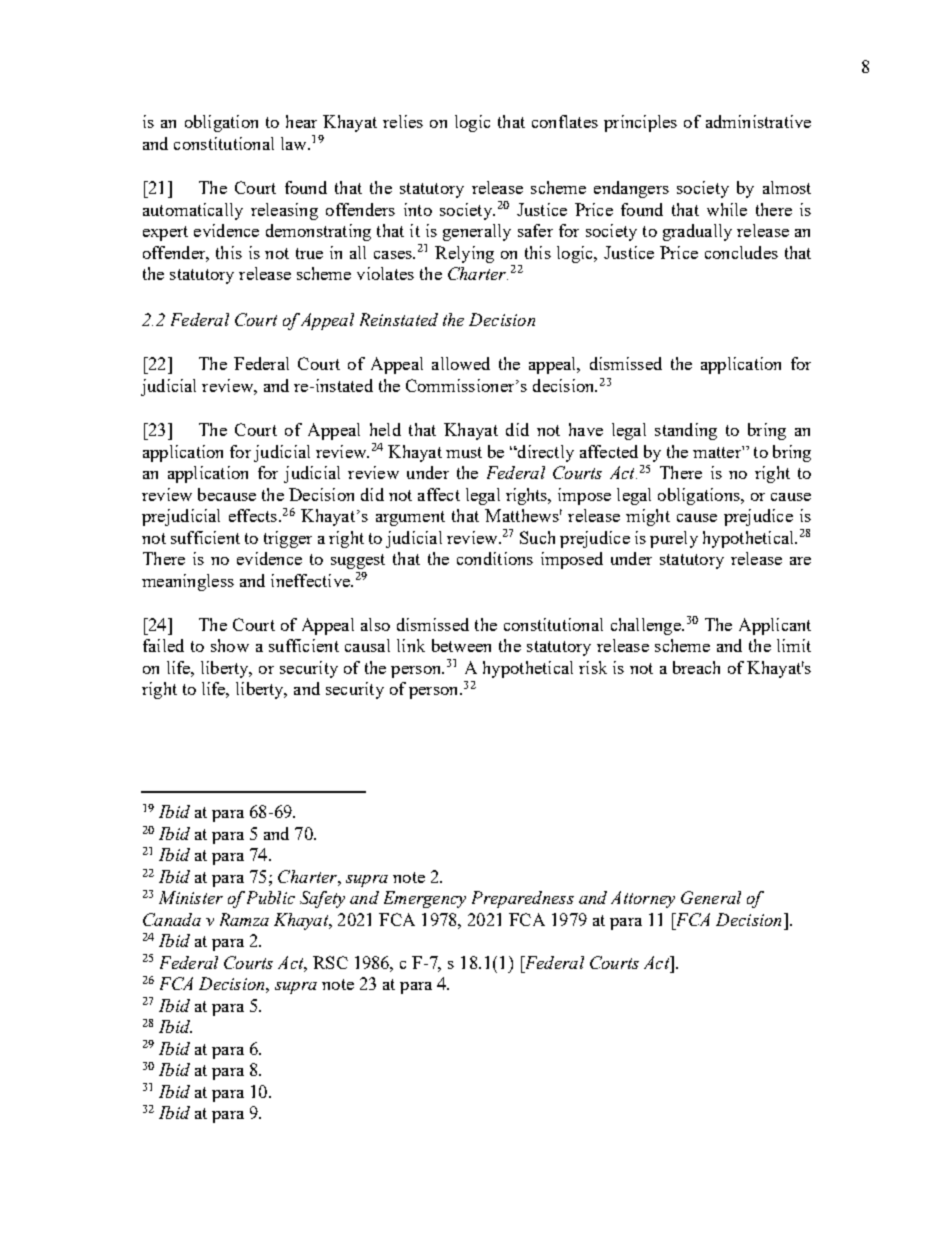 The width and height of the screenshot is (952, 1233). Describe the element at coordinates (309, 253) in the screenshot. I see `true` at that location.
